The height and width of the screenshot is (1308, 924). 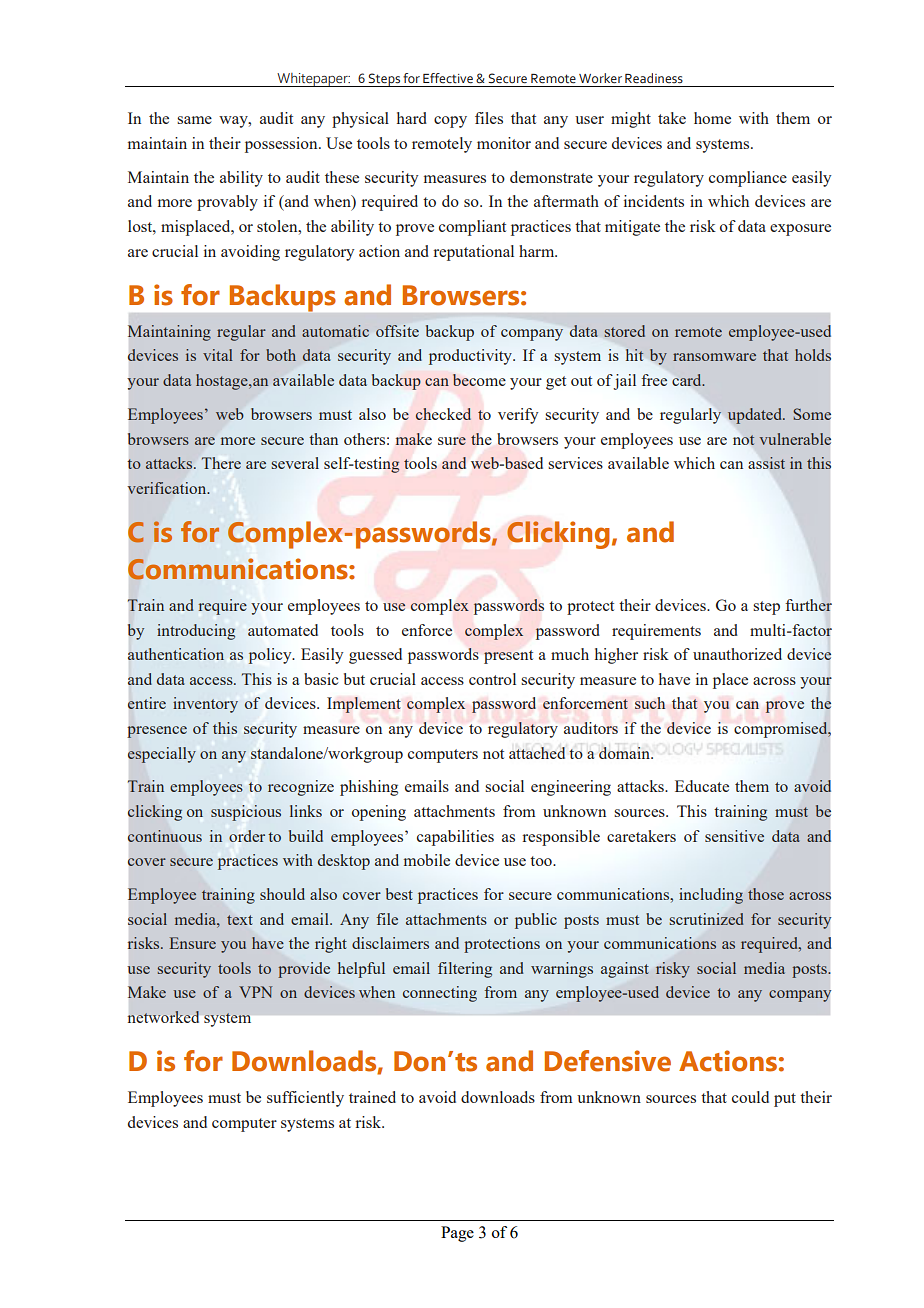 What do you see at coordinates (712, 118) in the screenshot?
I see `home` at bounding box center [712, 118].
